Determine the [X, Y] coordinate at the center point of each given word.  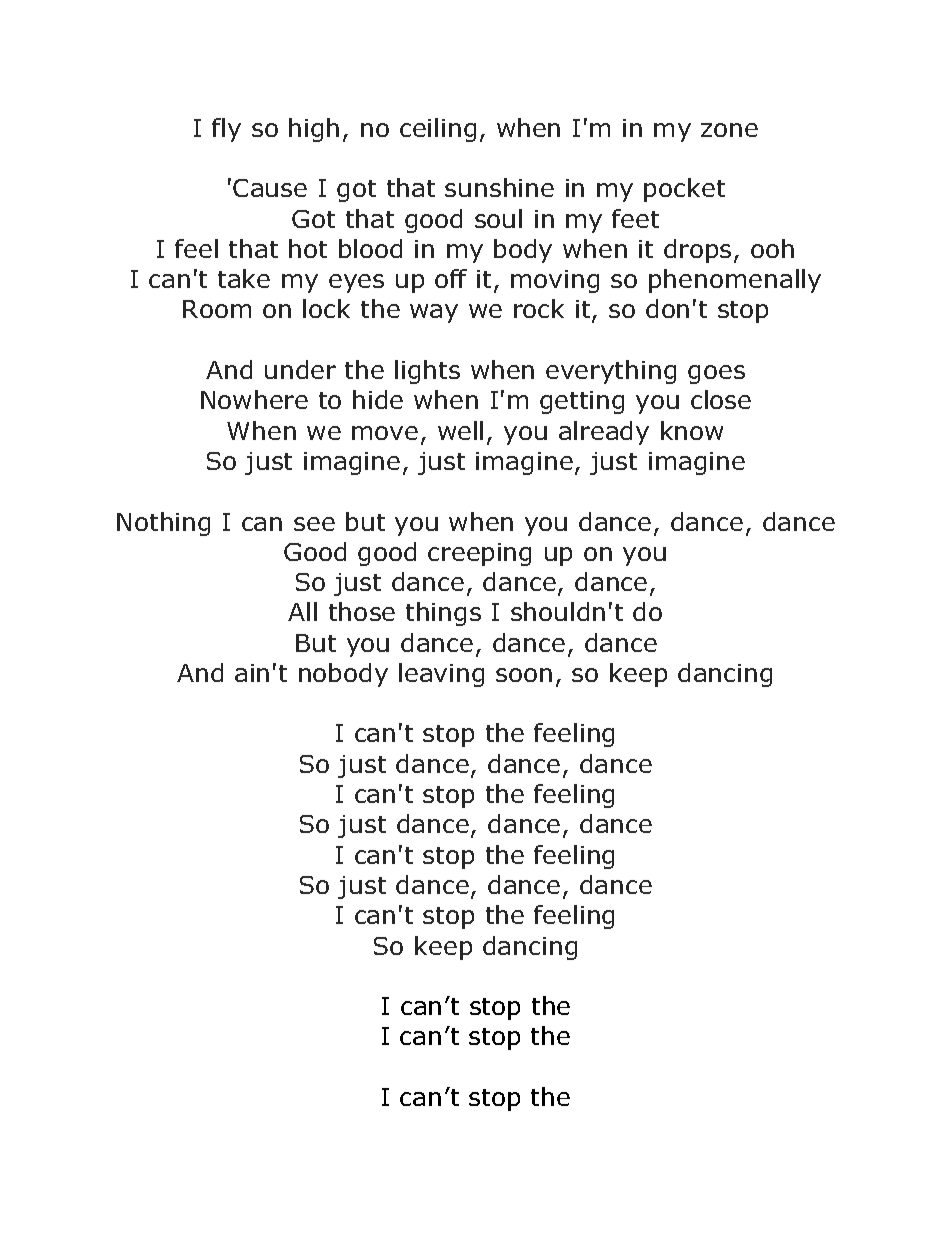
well [460, 430]
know [692, 430]
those [362, 611]
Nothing [163, 524]
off [451, 278]
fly [226, 130]
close [721, 399]
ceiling [438, 130]
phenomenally [735, 281]
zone [729, 130]
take [244, 278]
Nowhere [254, 399]
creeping [479, 554]
